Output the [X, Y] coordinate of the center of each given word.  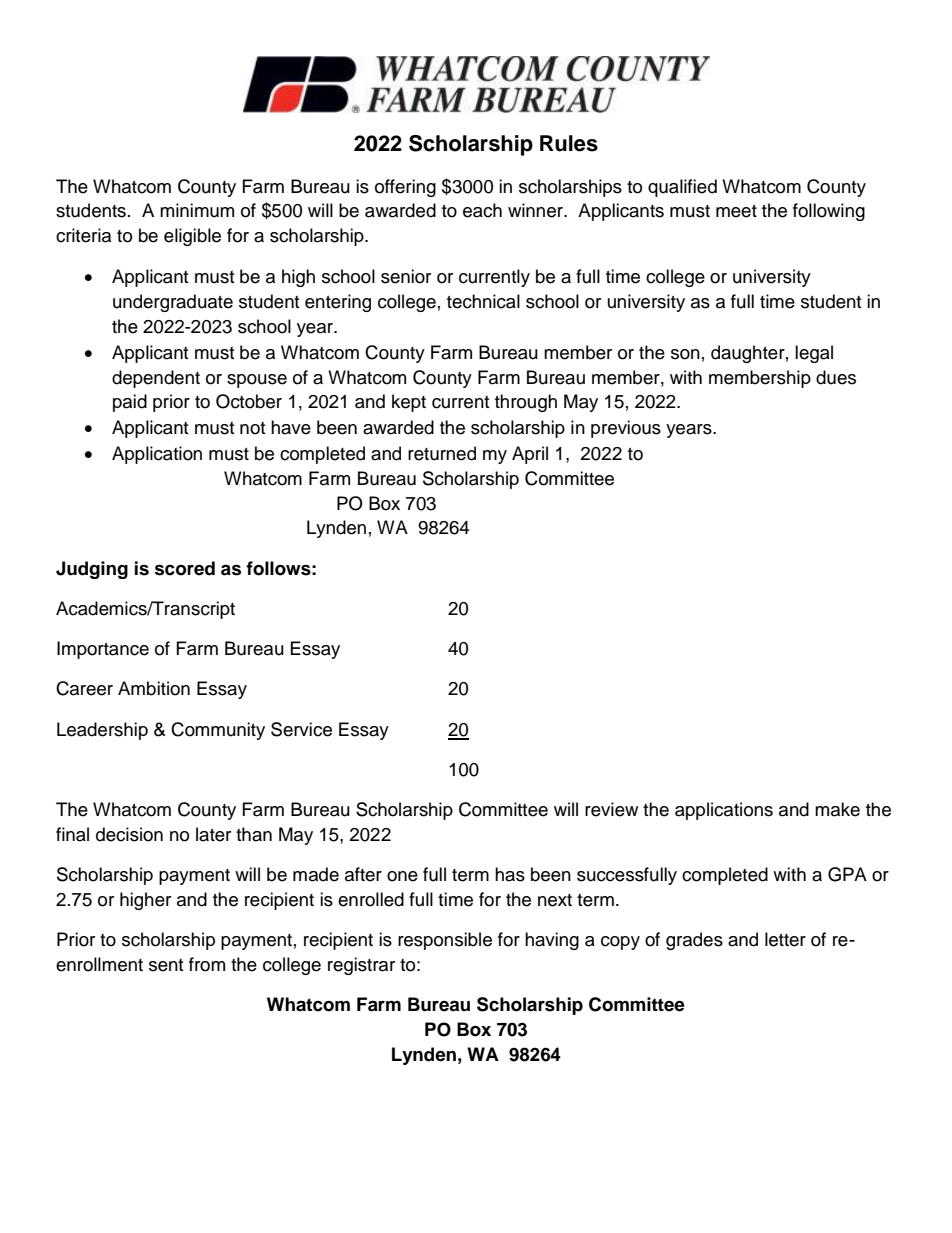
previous [626, 429]
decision [129, 834]
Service [301, 729]
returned [442, 453]
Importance [103, 650]
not [252, 428]
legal [814, 354]
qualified [682, 188]
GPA [847, 874]
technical [483, 301]
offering [405, 188]
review [611, 809]
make [837, 809]
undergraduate [173, 303]
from [207, 964]
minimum [197, 210]
